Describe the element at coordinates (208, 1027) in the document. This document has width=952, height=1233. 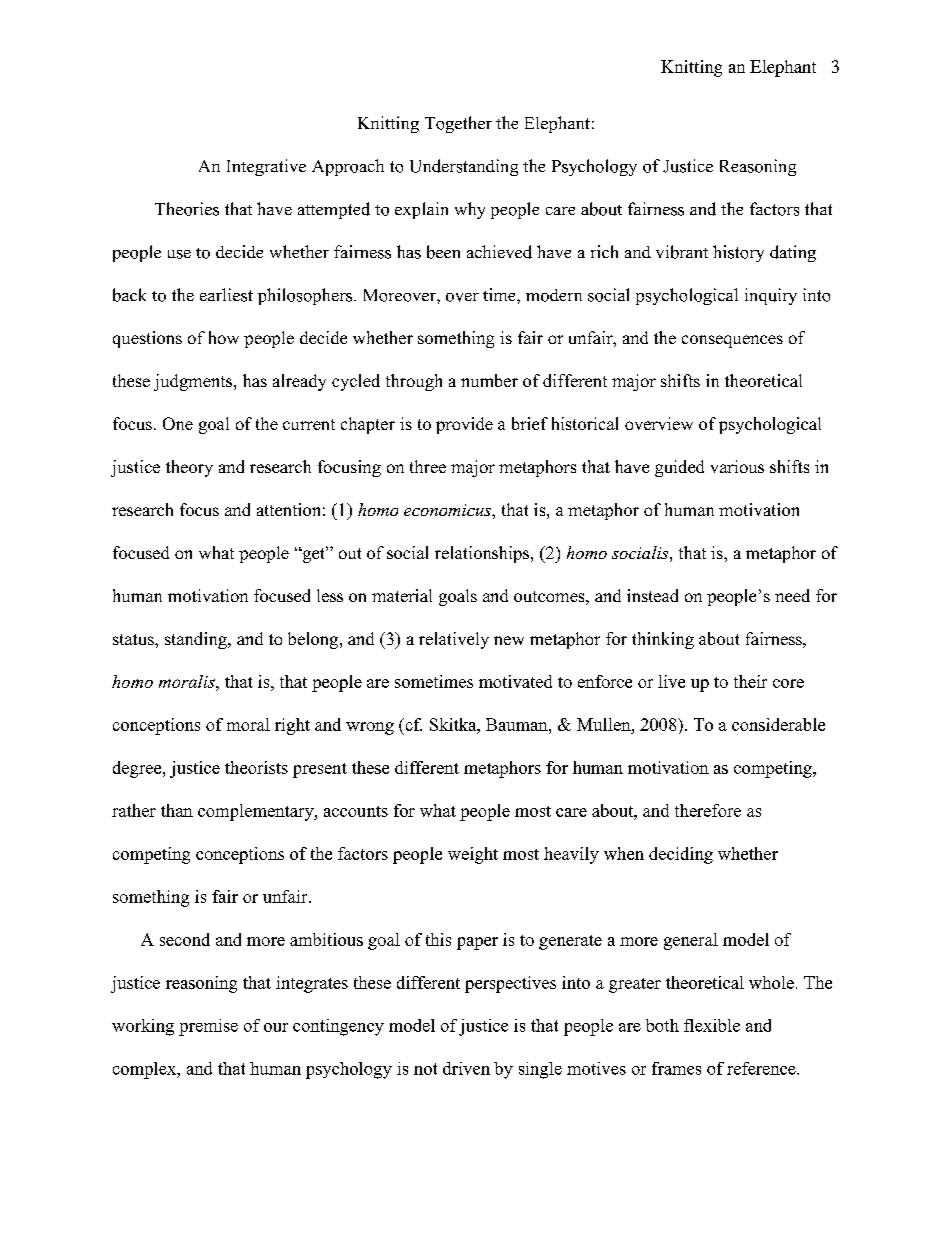
I see `premise` at that location.
